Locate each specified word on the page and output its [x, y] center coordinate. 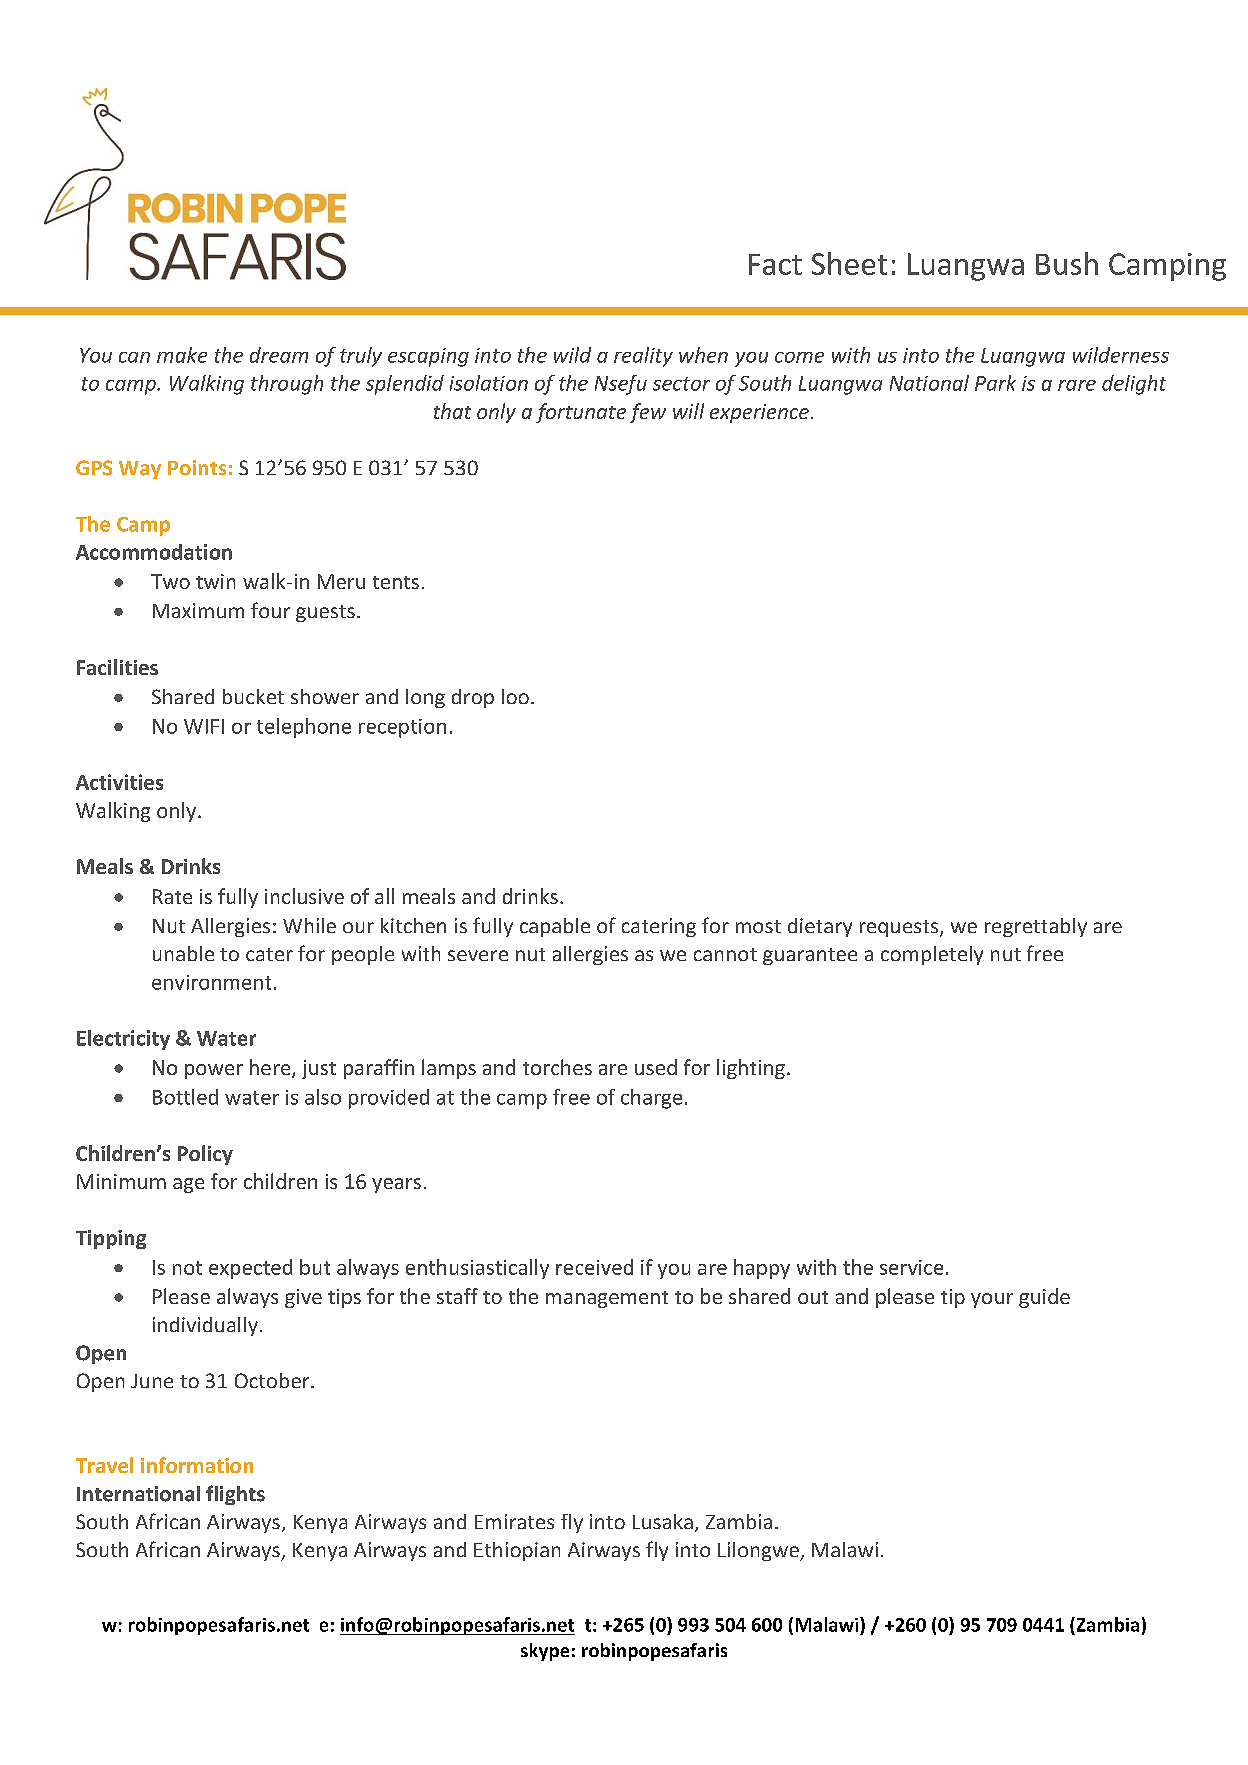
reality [643, 357]
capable [555, 927]
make [182, 355]
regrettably [1036, 927]
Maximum [198, 610]
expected [250, 1269]
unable [183, 953]
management [607, 1299]
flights [235, 1495]
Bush [1067, 263]
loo [515, 696]
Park [995, 383]
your [992, 1300]
